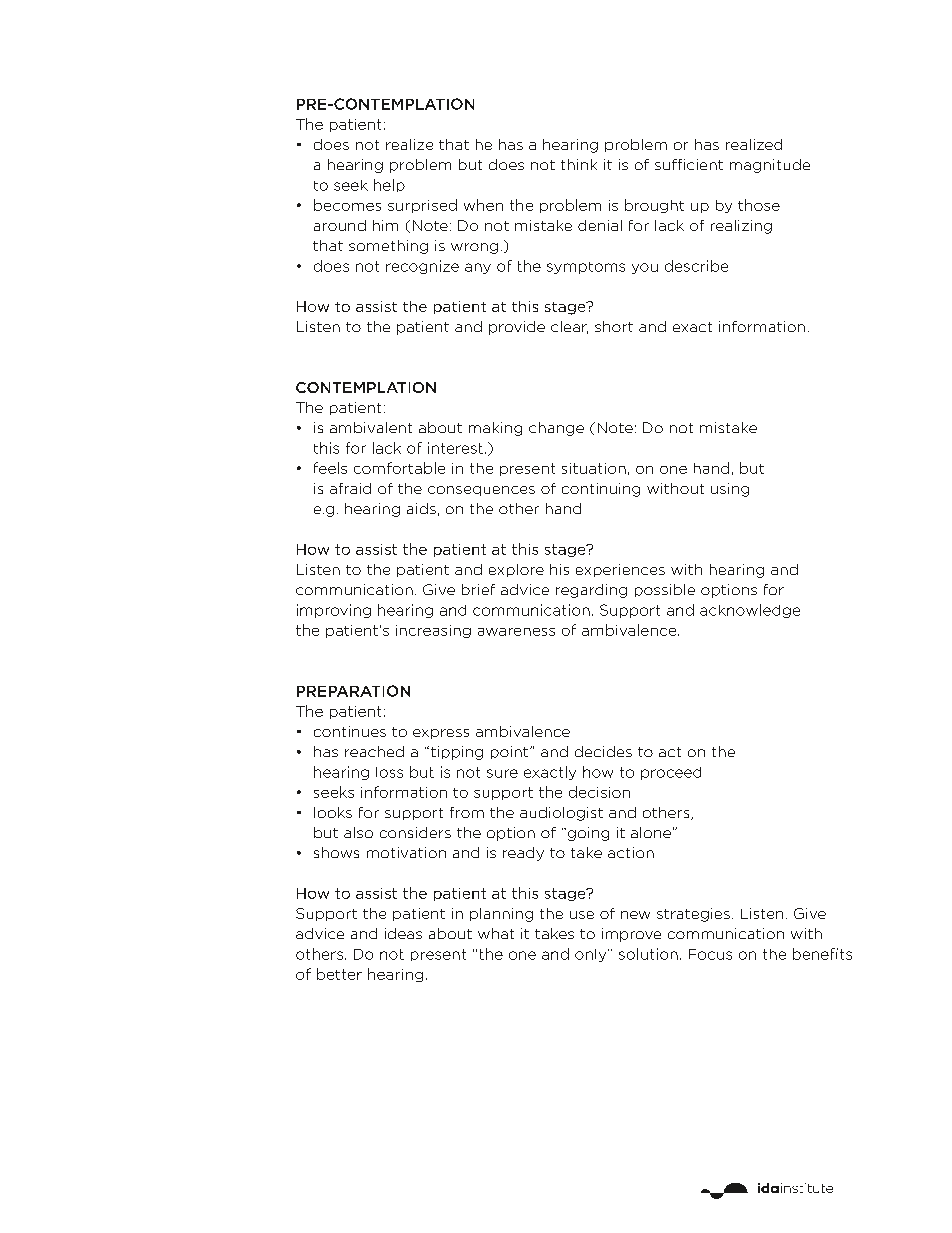 The width and height of the image is (952, 1233). I want to click on only, so click(592, 955).
